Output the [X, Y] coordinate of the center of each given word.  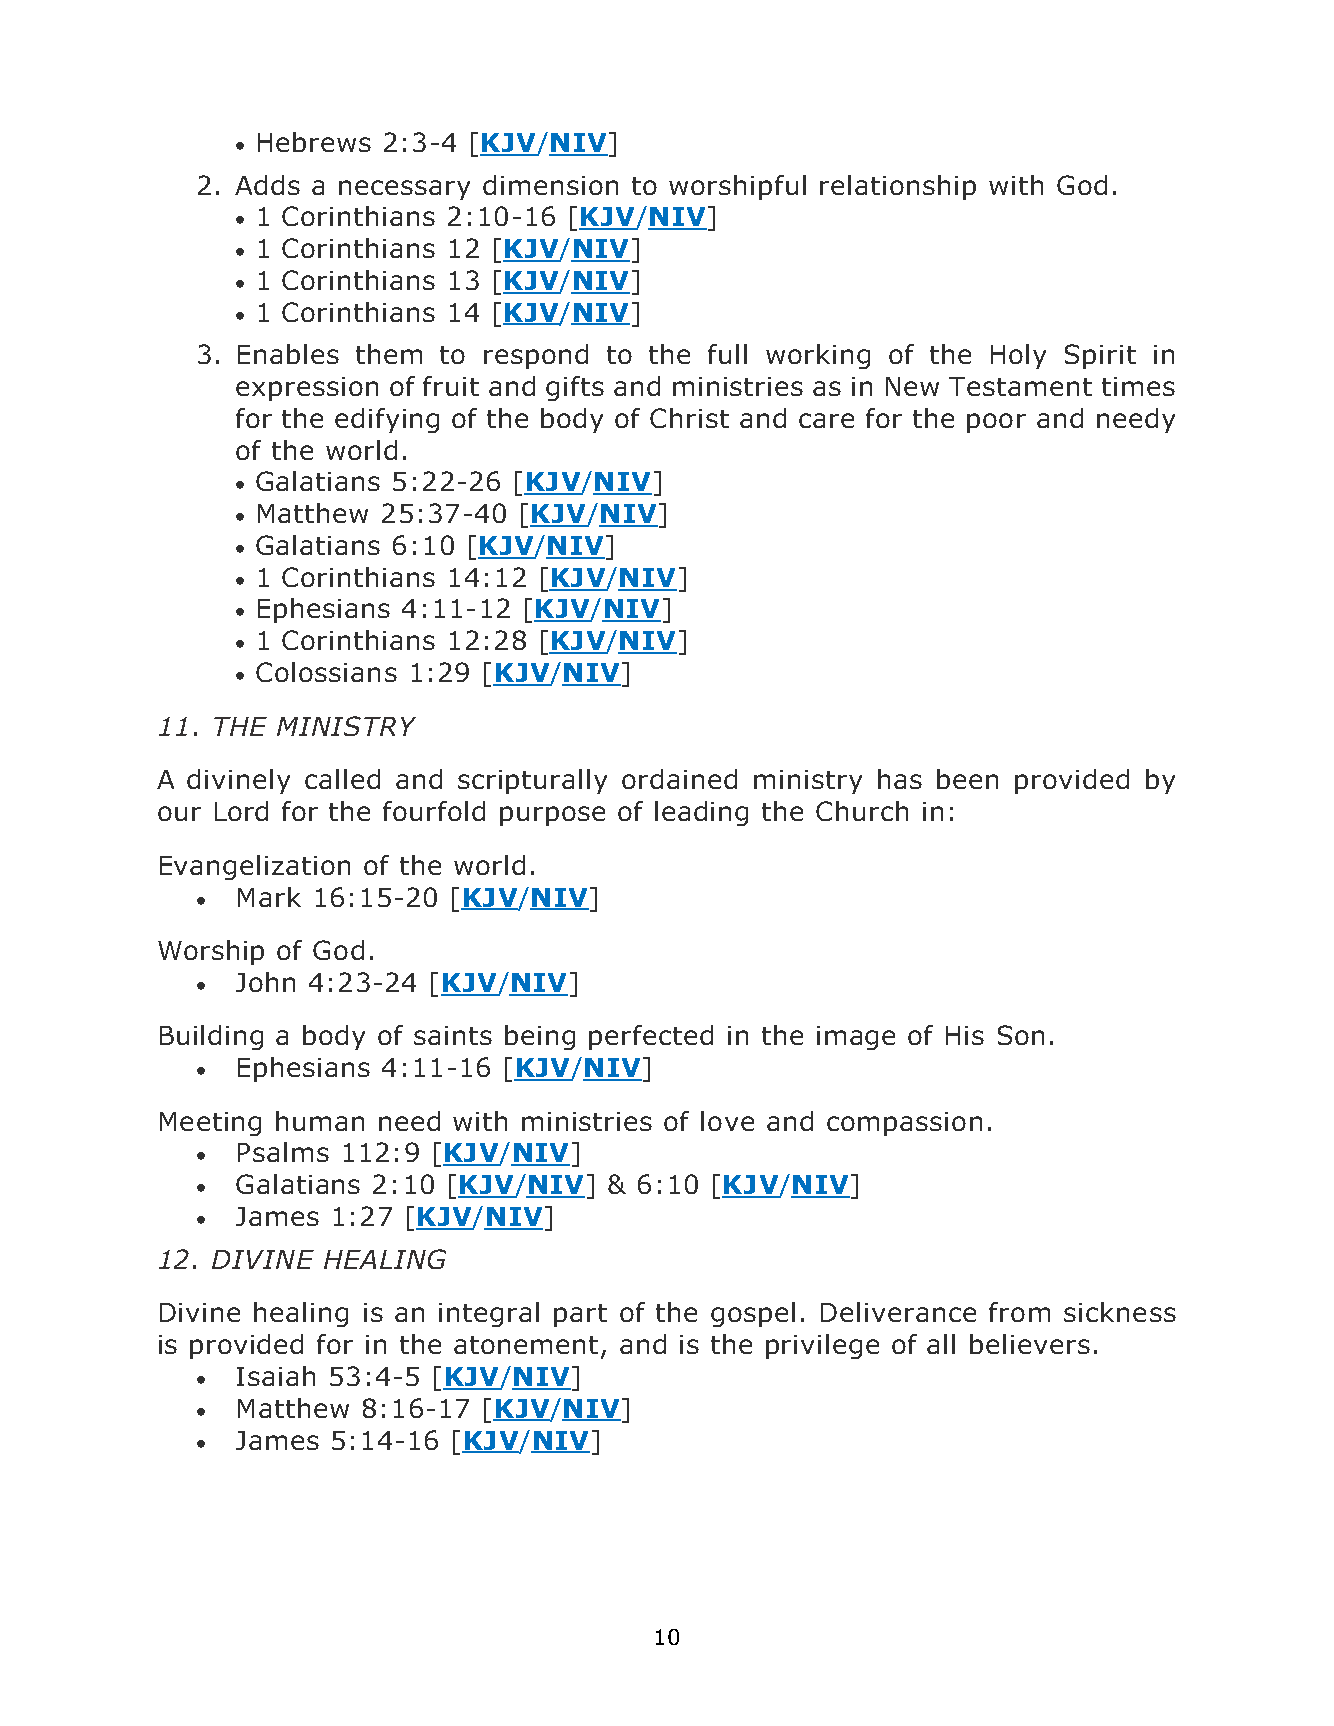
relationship [898, 187]
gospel [753, 1314]
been [967, 779]
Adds [267, 185]
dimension [550, 185]
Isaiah [276, 1376]
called [342, 779]
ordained [679, 779]
